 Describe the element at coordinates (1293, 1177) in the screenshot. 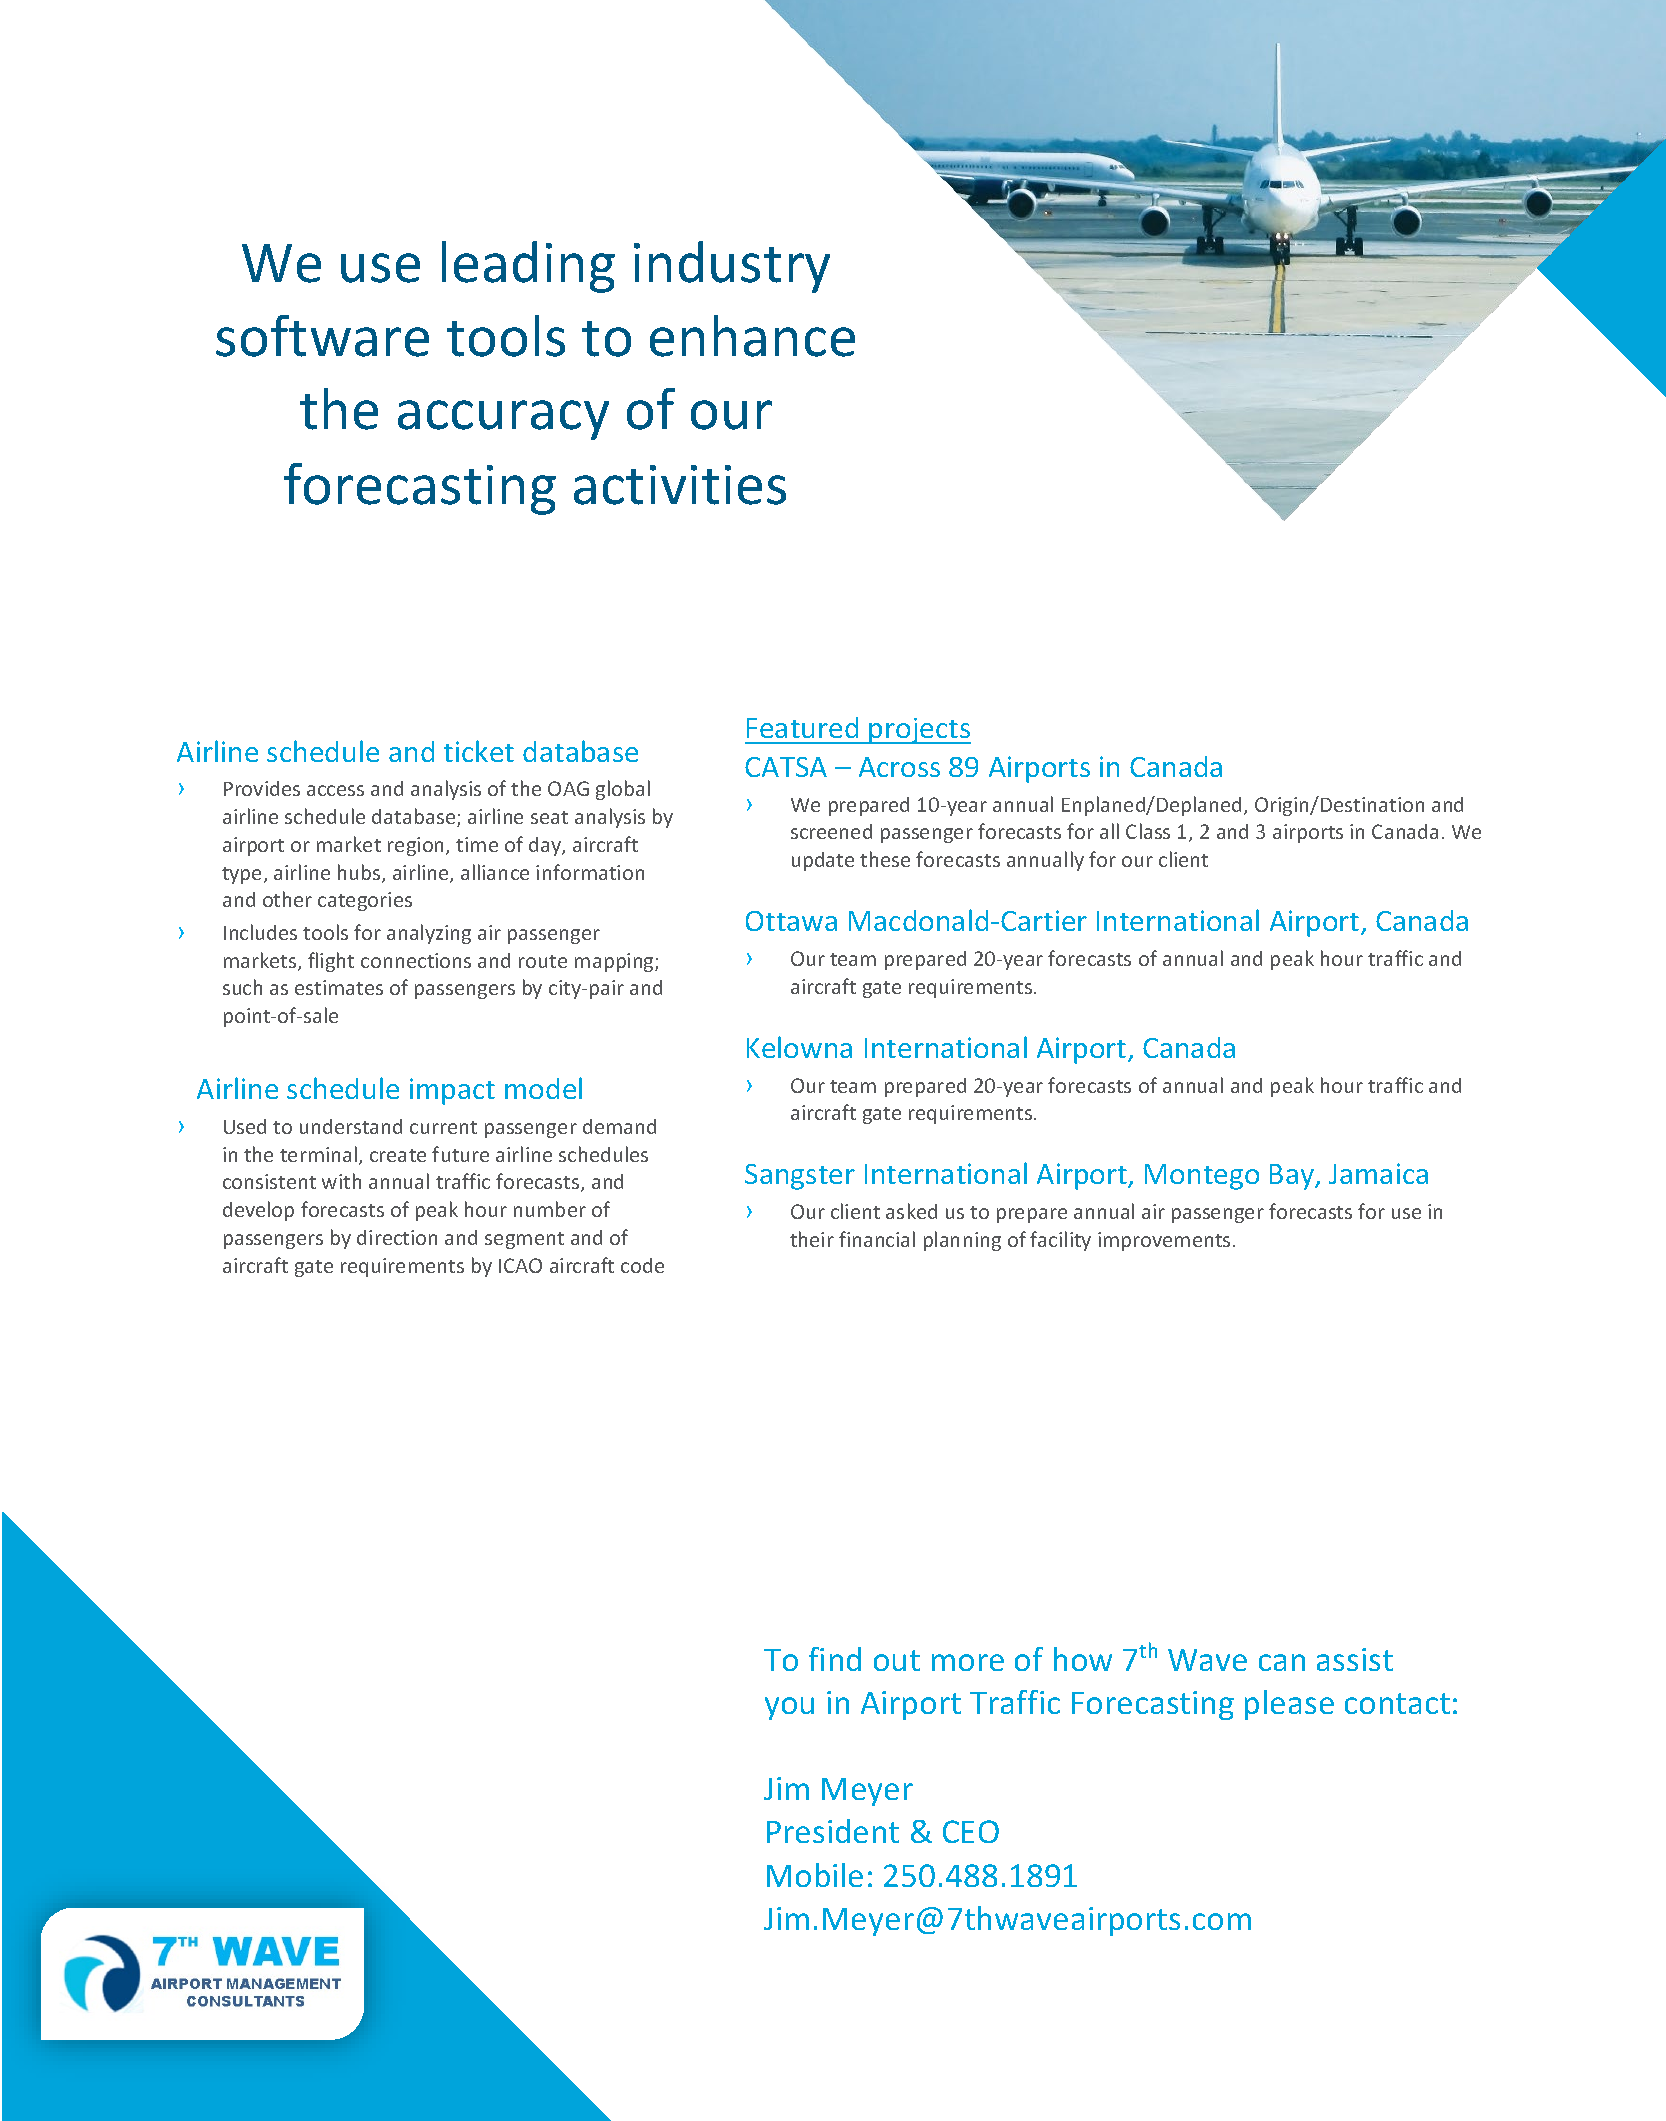

I see `Bay` at that location.
